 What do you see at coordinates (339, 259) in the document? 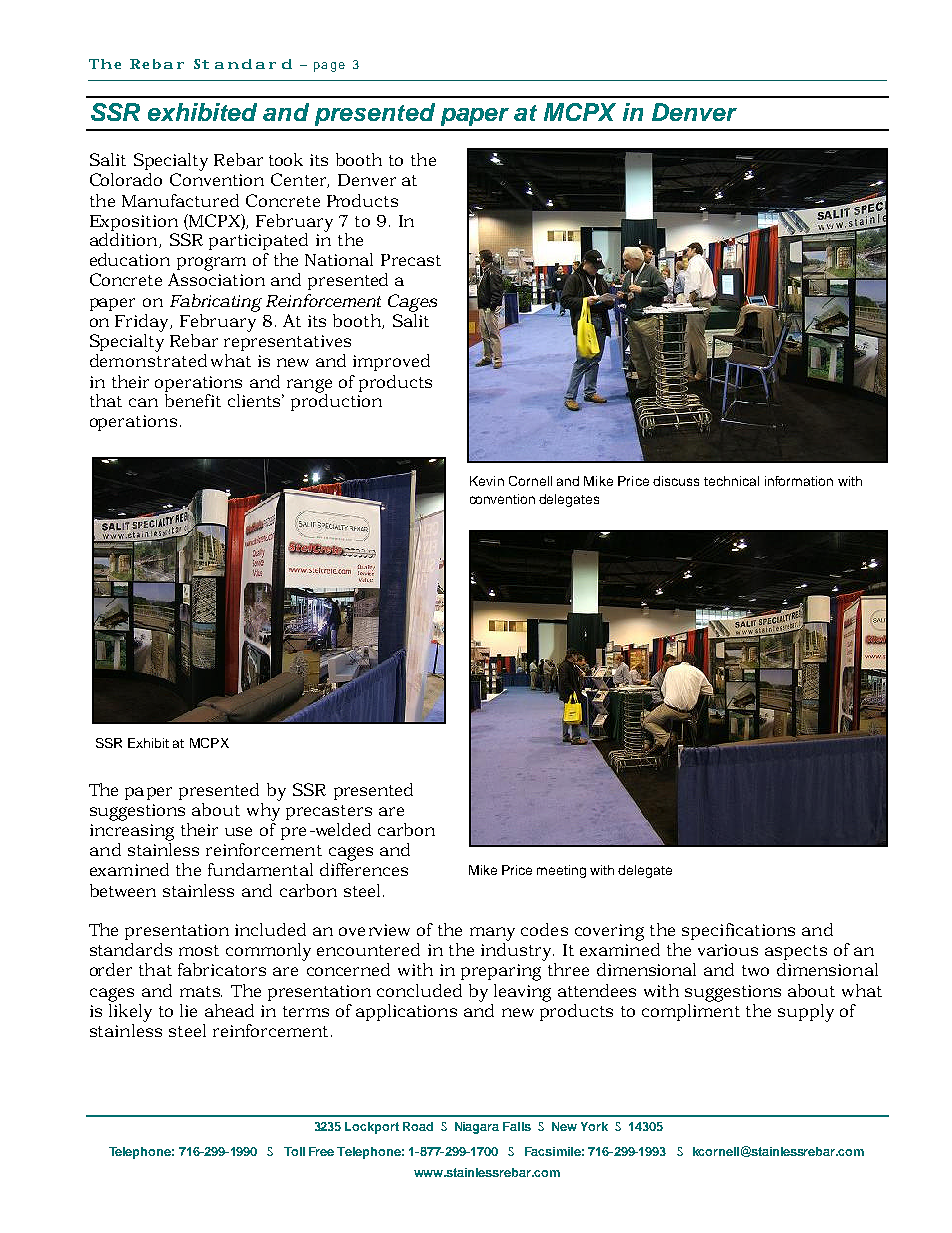
I see `National` at bounding box center [339, 259].
